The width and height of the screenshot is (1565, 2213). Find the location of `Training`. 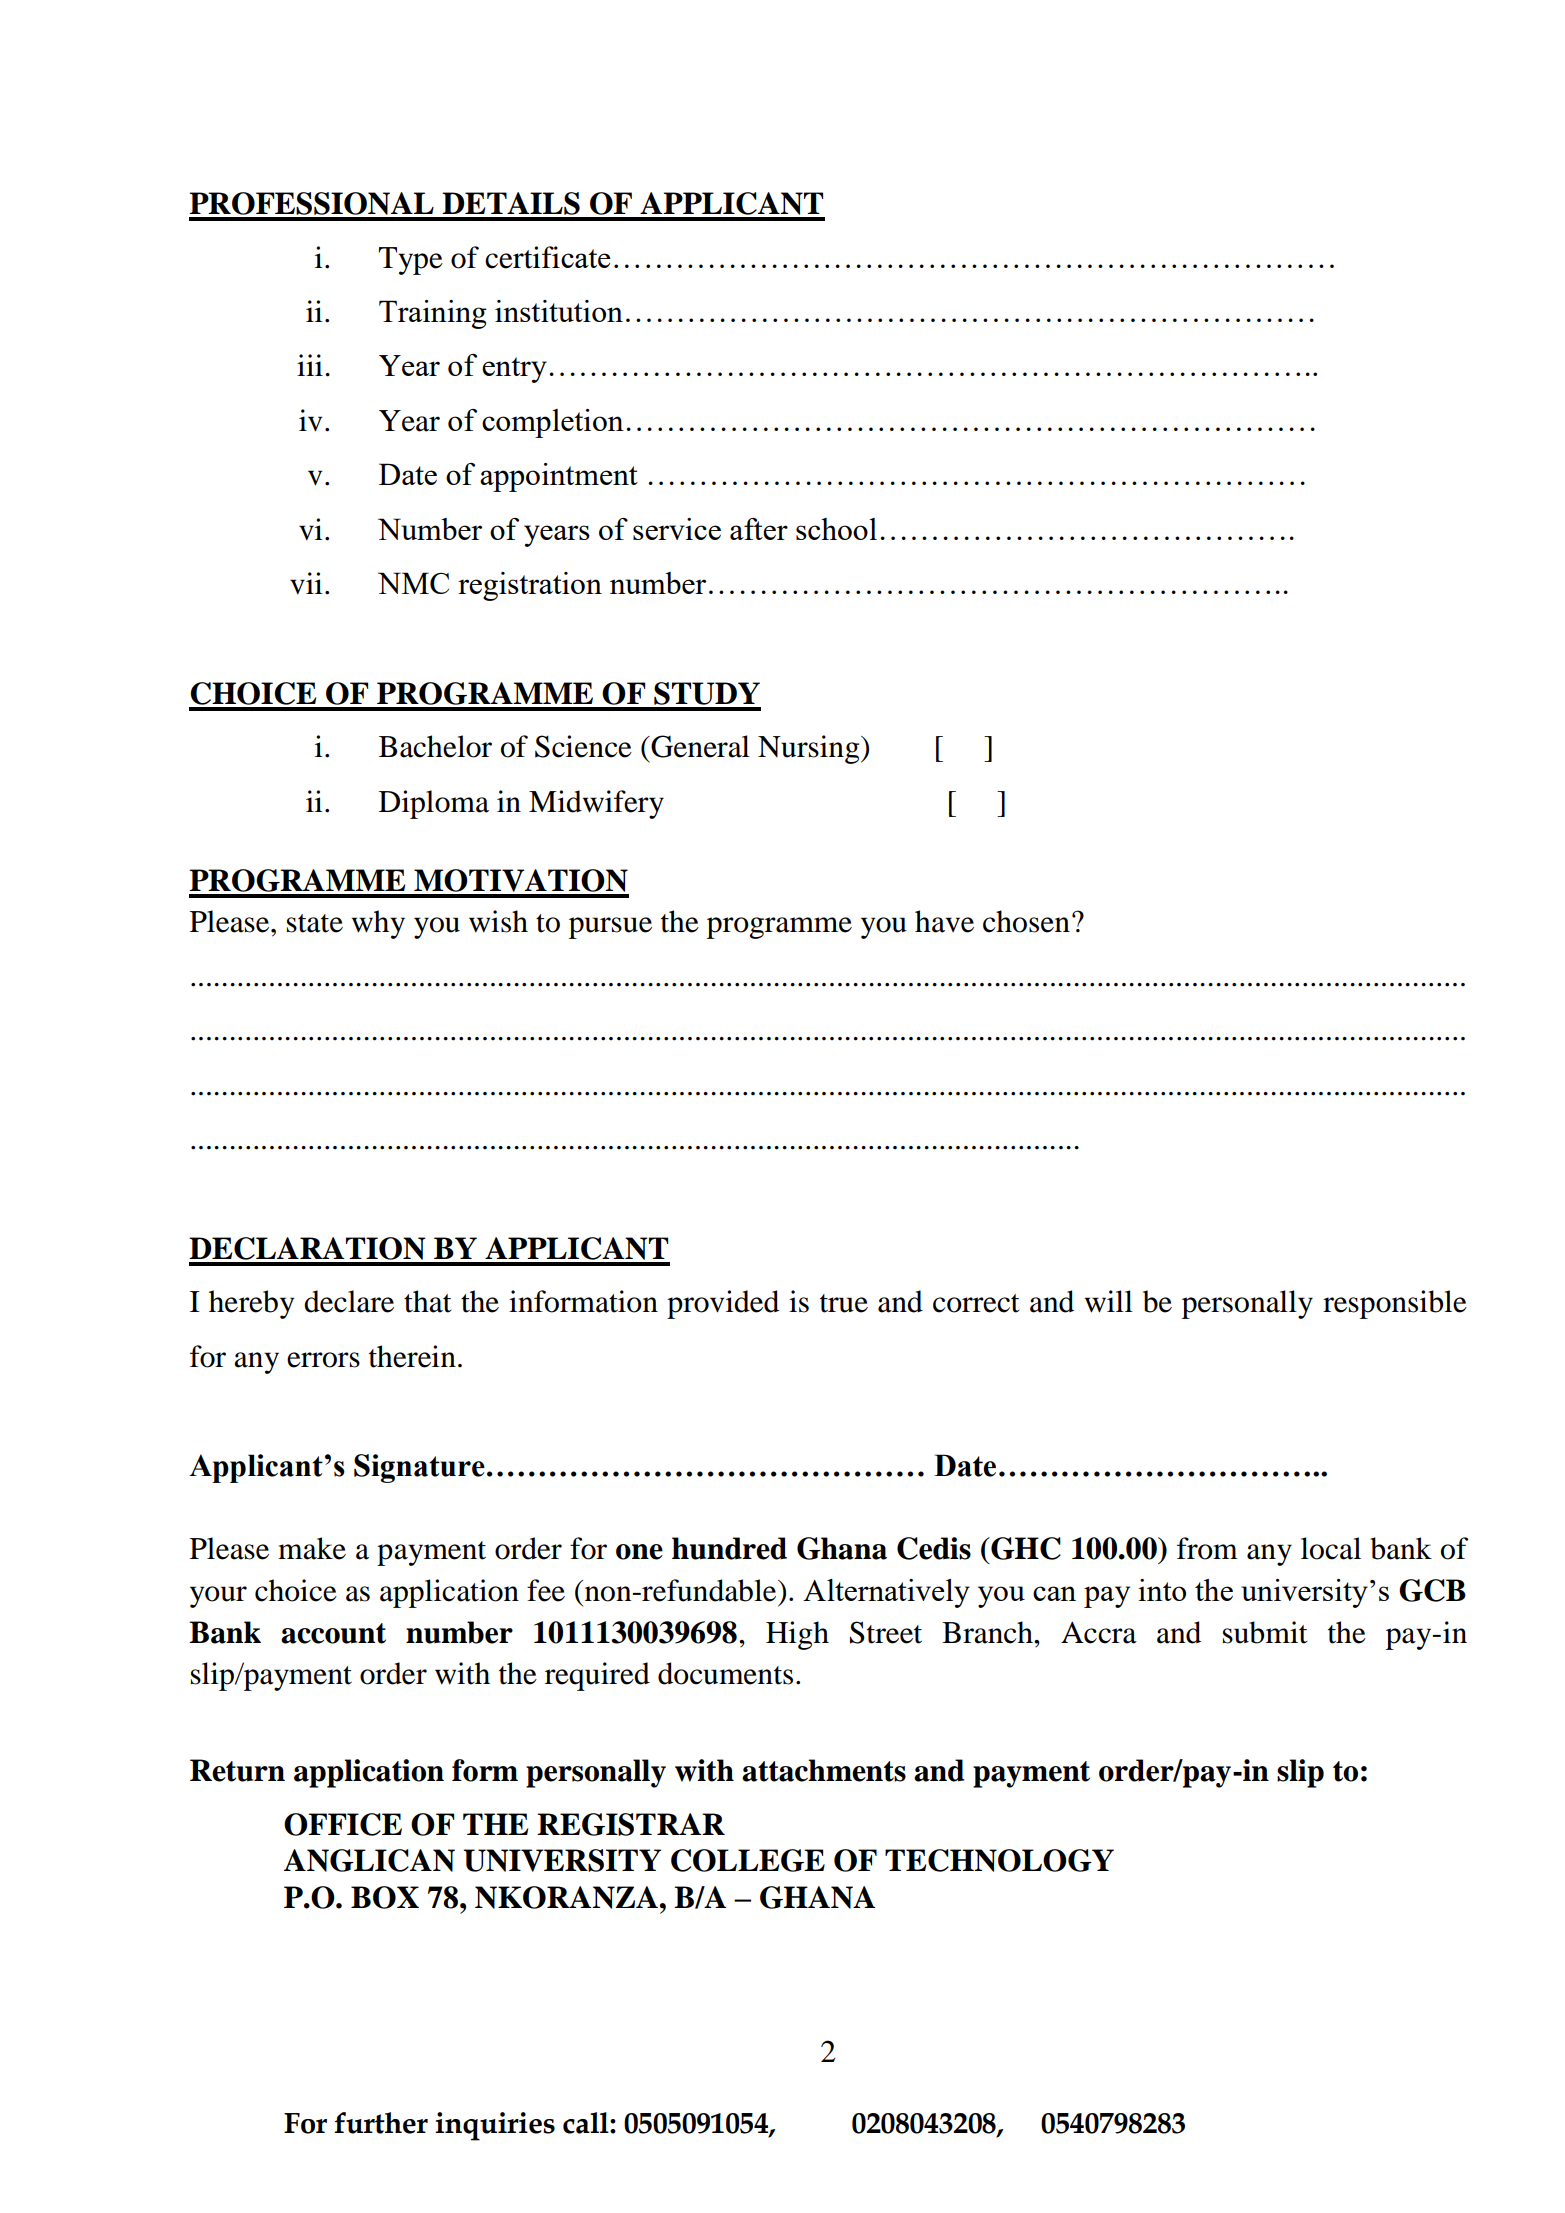

Training is located at coordinates (433, 314).
